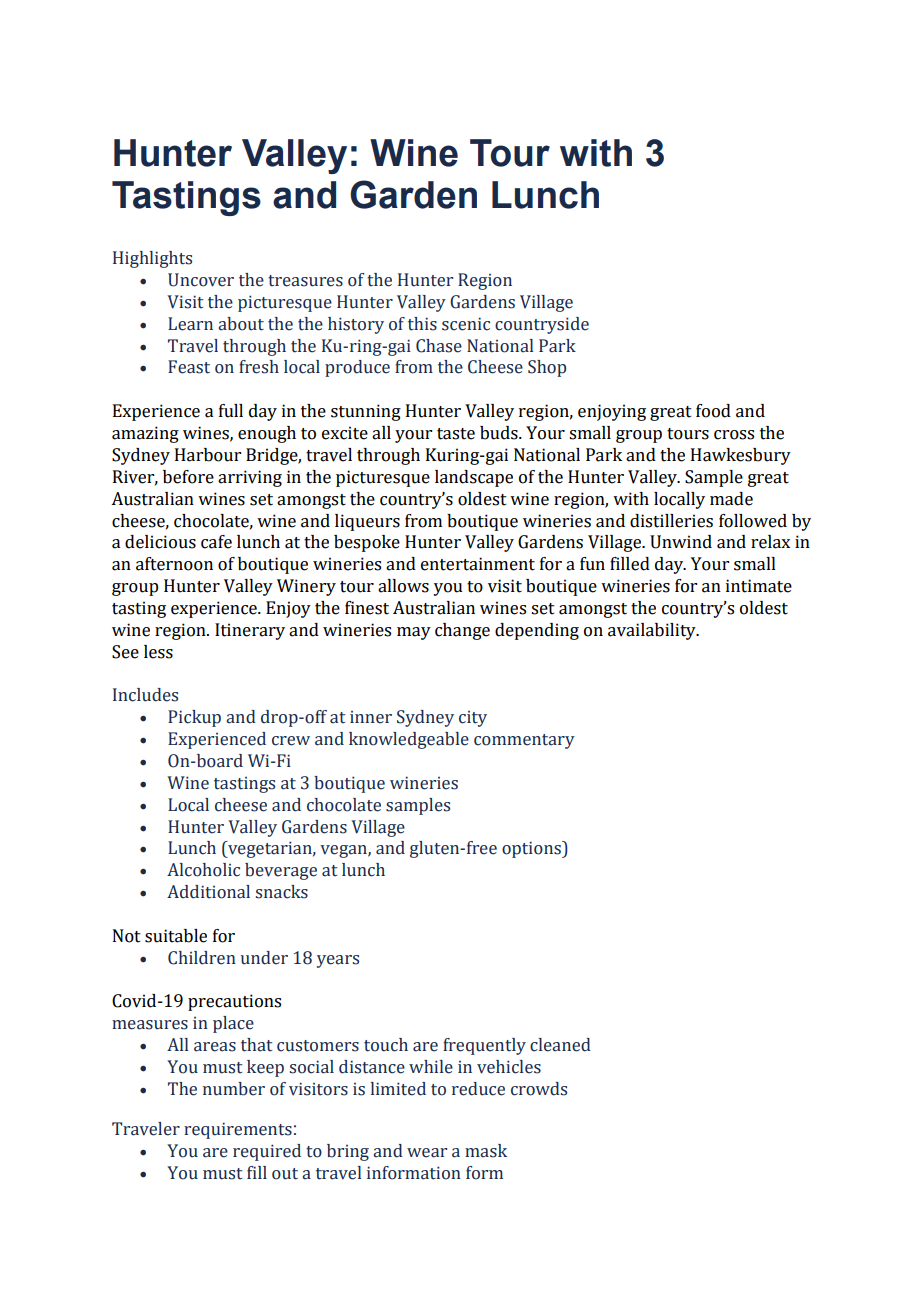 The image size is (924, 1308). I want to click on city, so click(473, 719).
